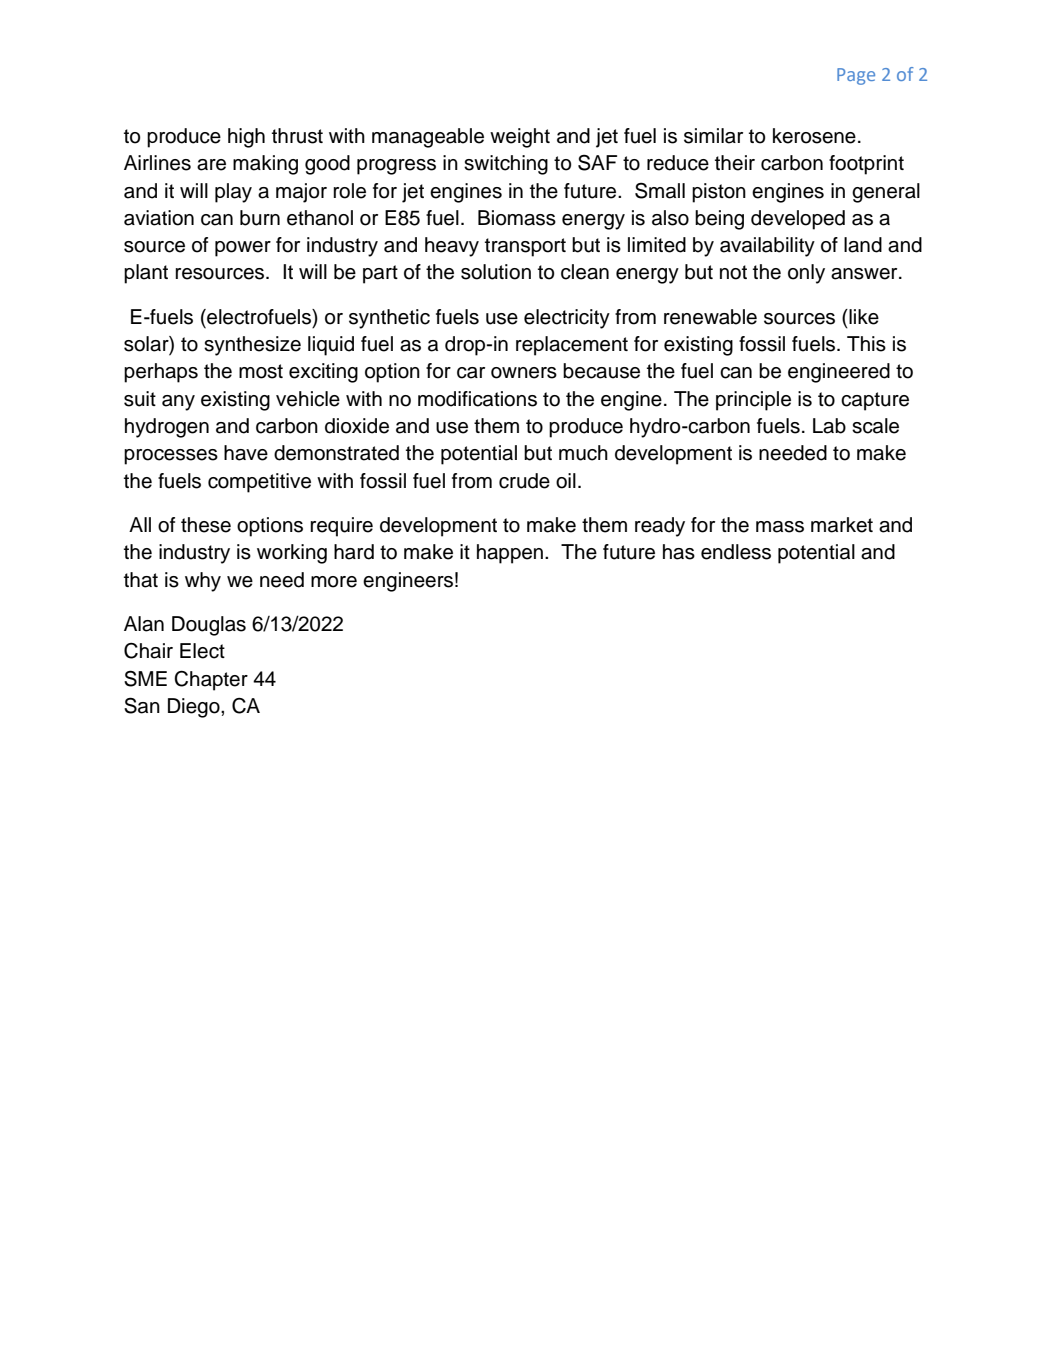 Image resolution: width=1052 pixels, height=1361 pixels. I want to click on principle, so click(753, 401).
